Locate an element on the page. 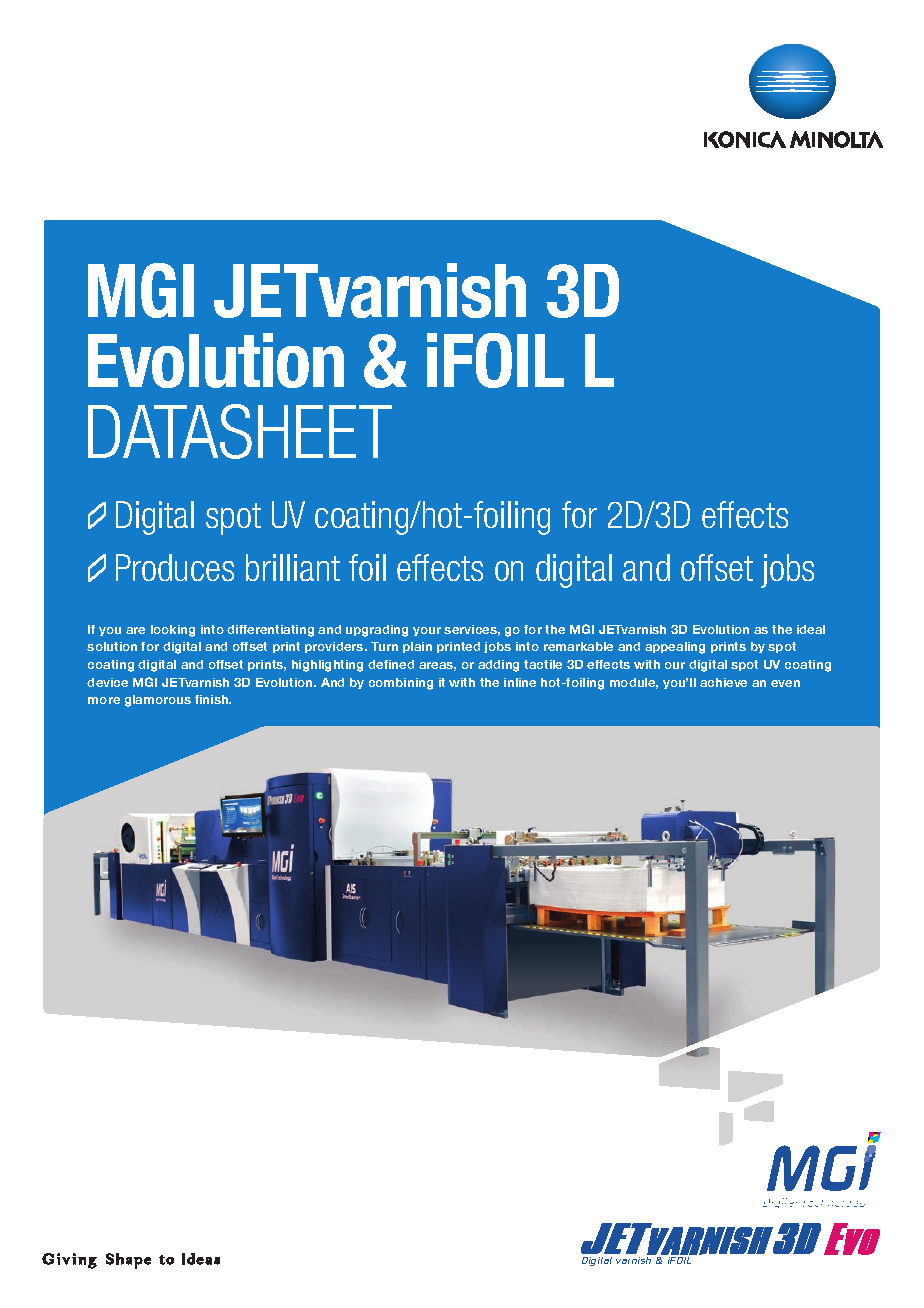 The image size is (924, 1308). glamorous is located at coordinates (158, 701).
